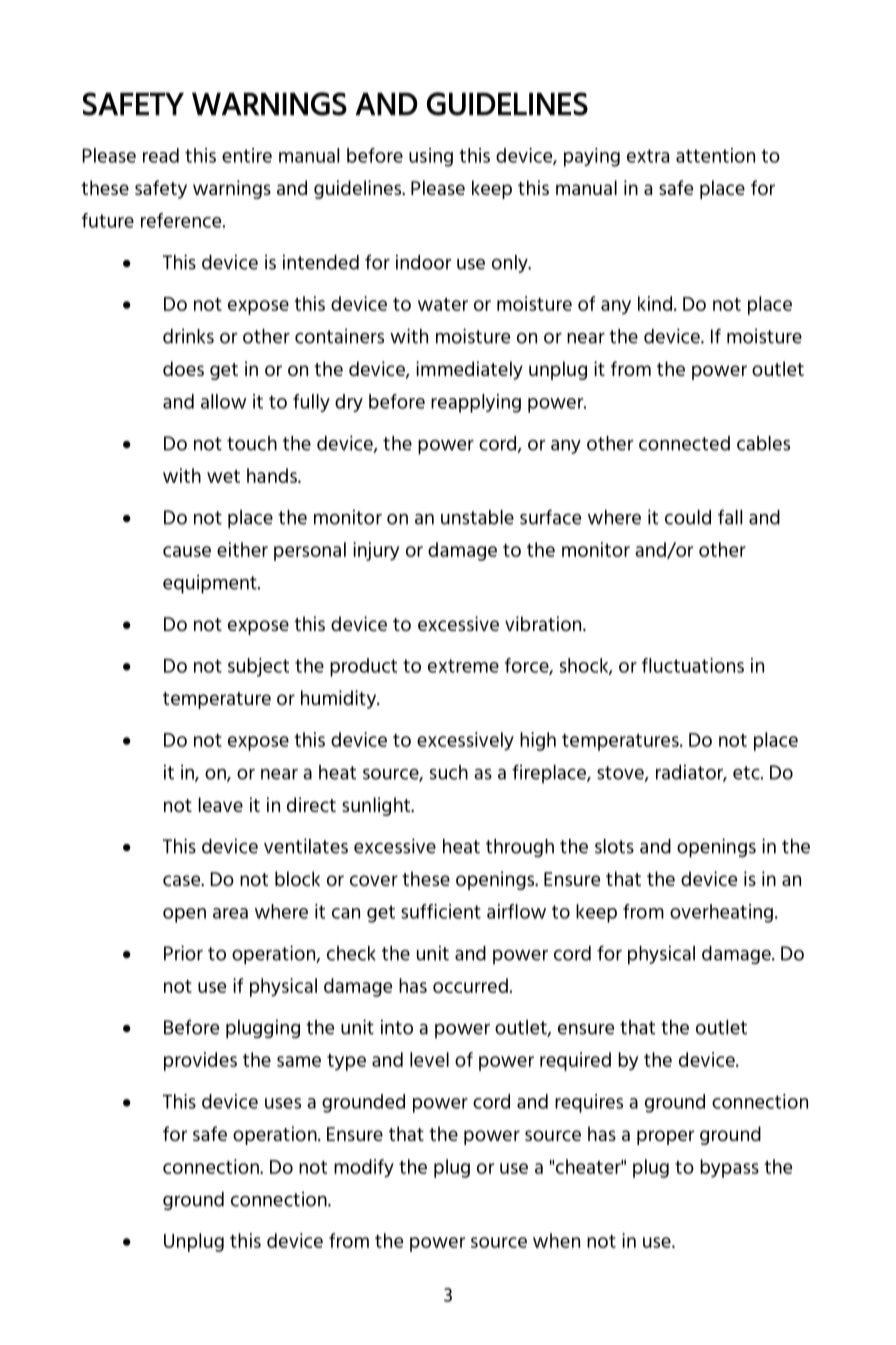 The width and height of the page is (896, 1345). What do you see at coordinates (431, 157) in the page?
I see `using` at bounding box center [431, 157].
